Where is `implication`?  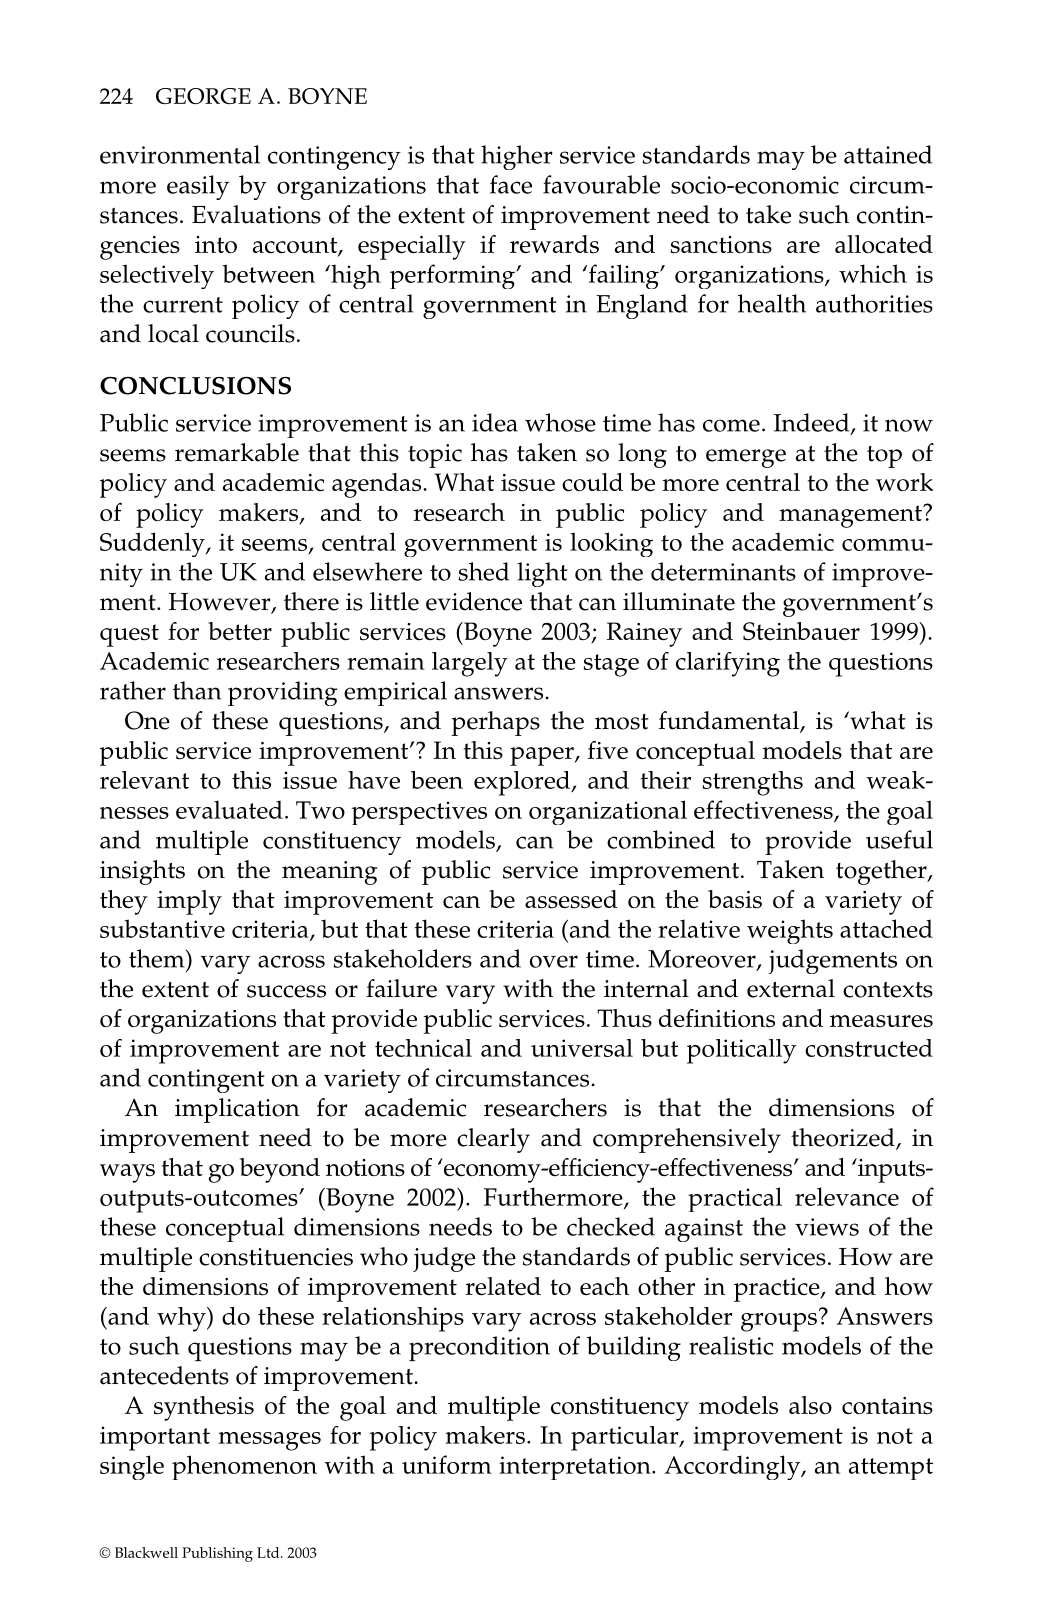 implication is located at coordinates (237, 1110).
